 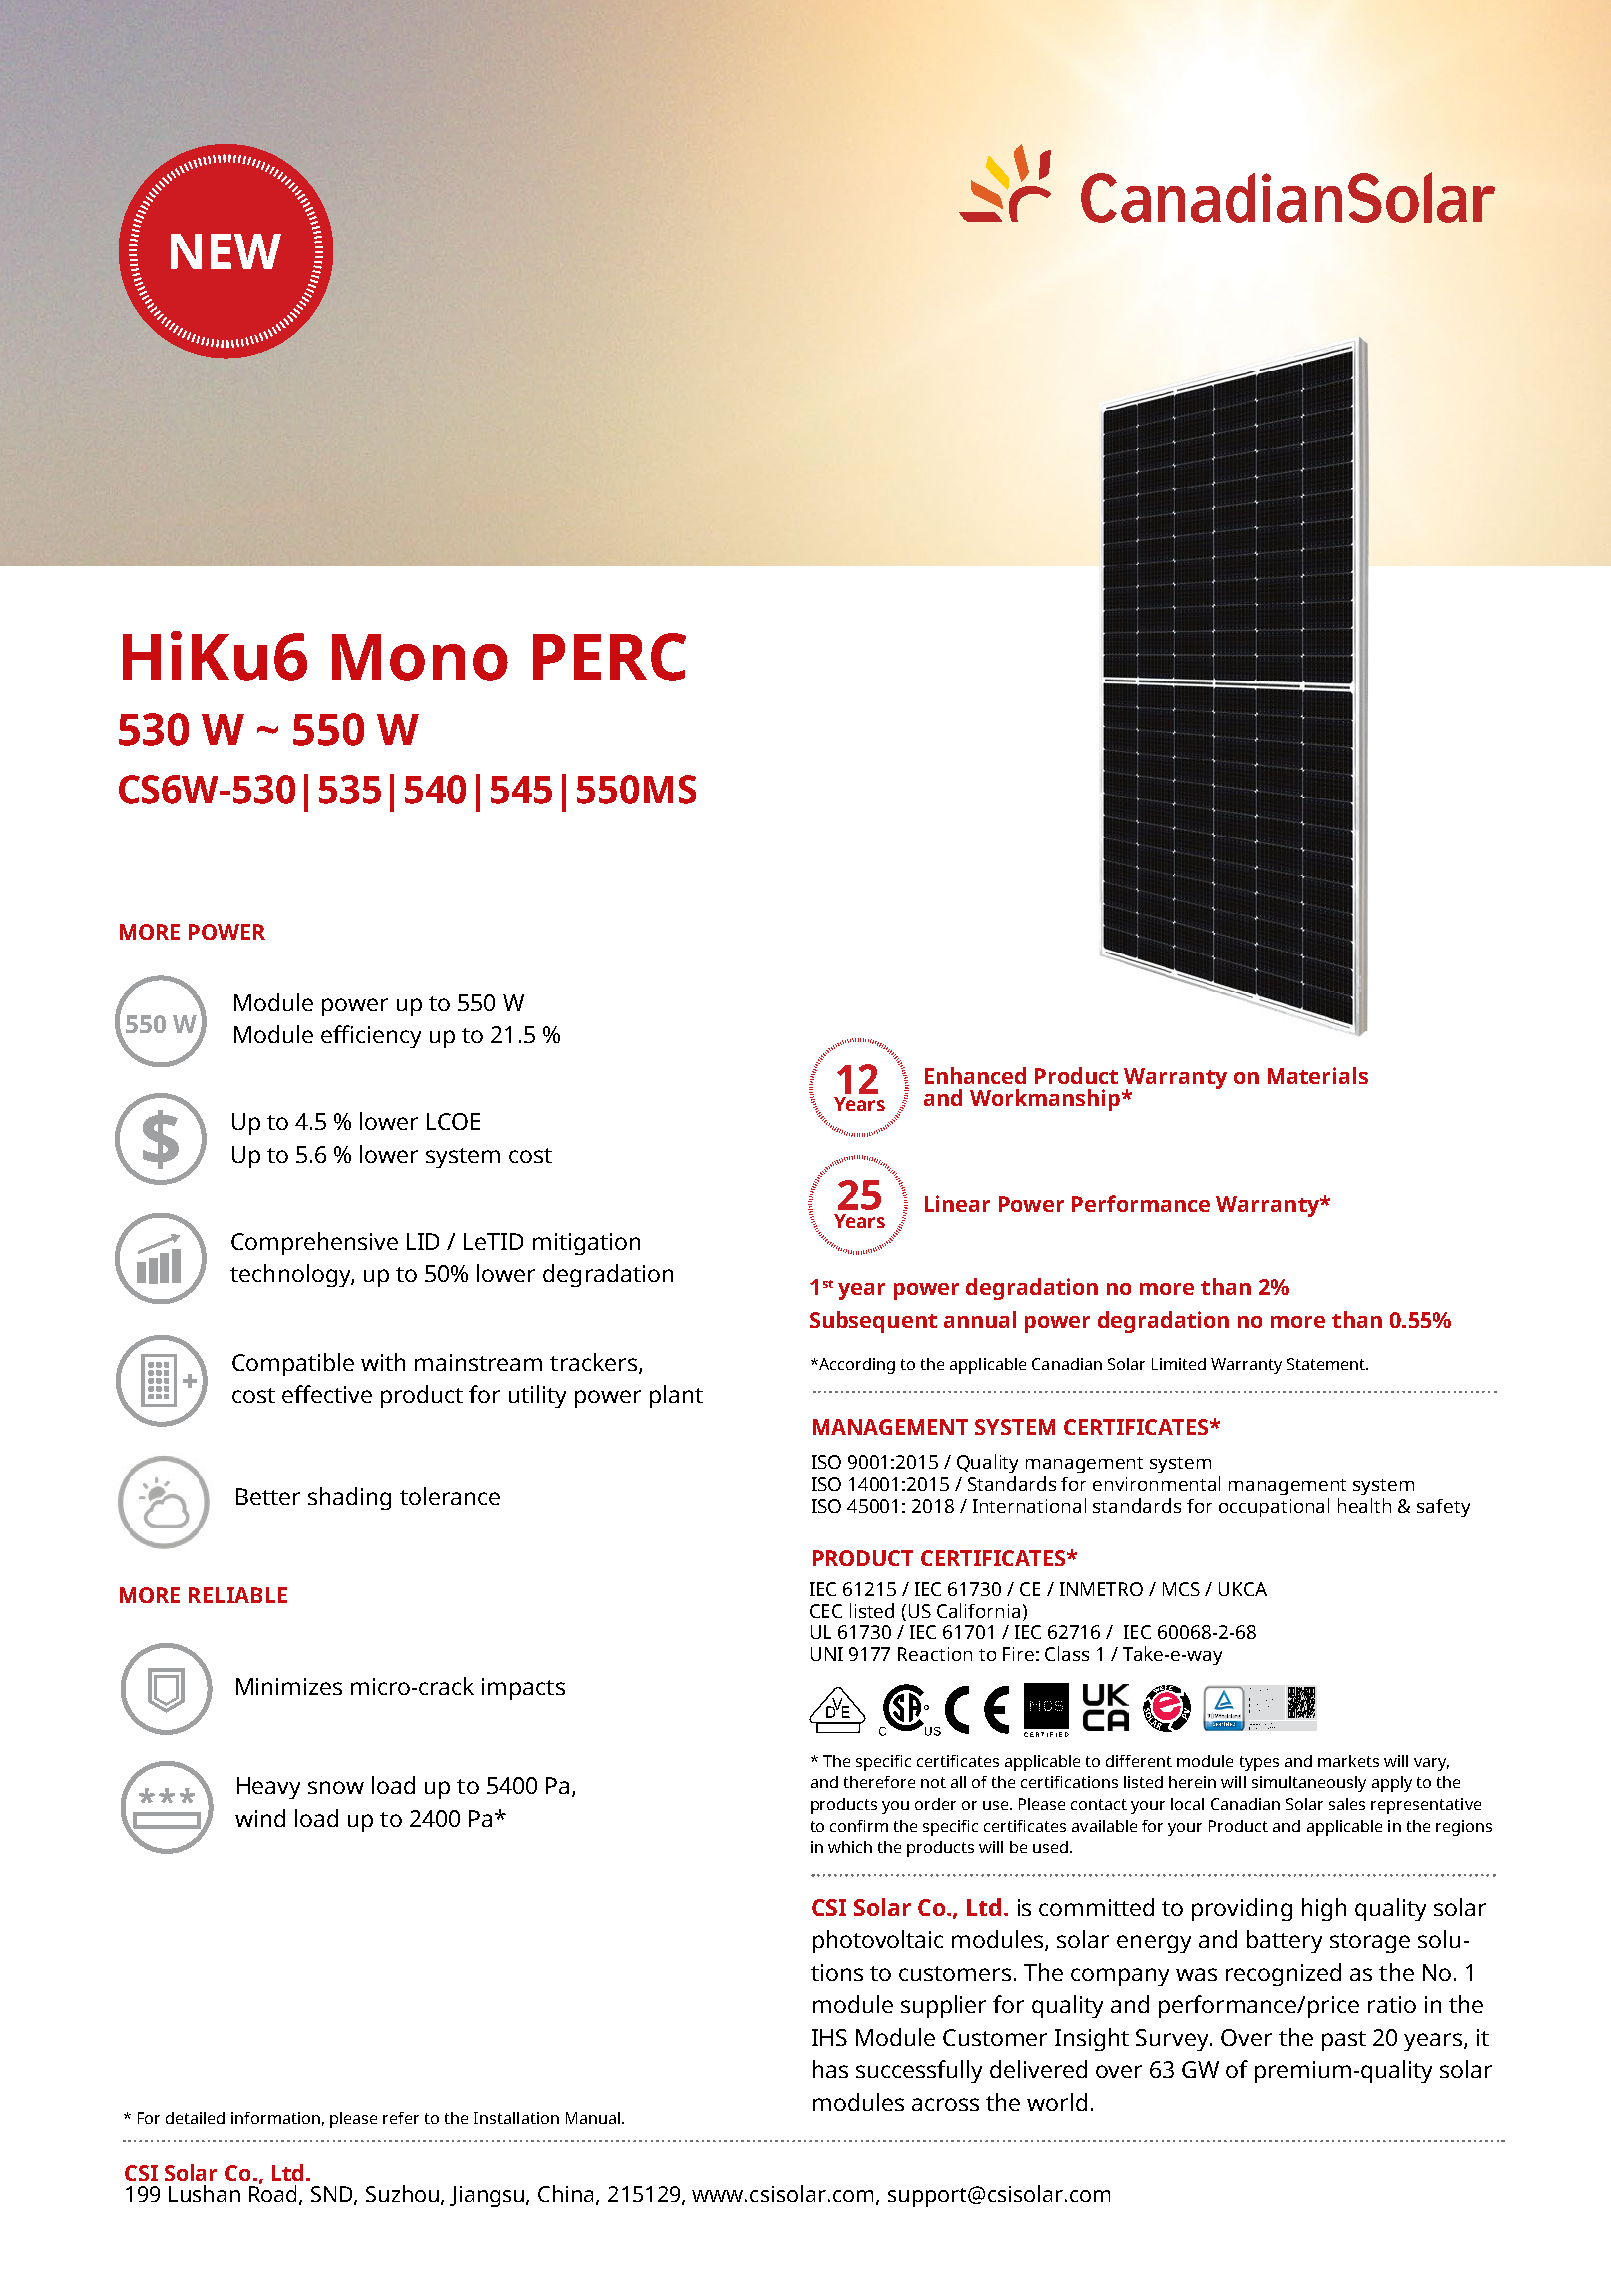 What do you see at coordinates (289, 1686) in the image?
I see `Minimizes` at bounding box center [289, 1686].
